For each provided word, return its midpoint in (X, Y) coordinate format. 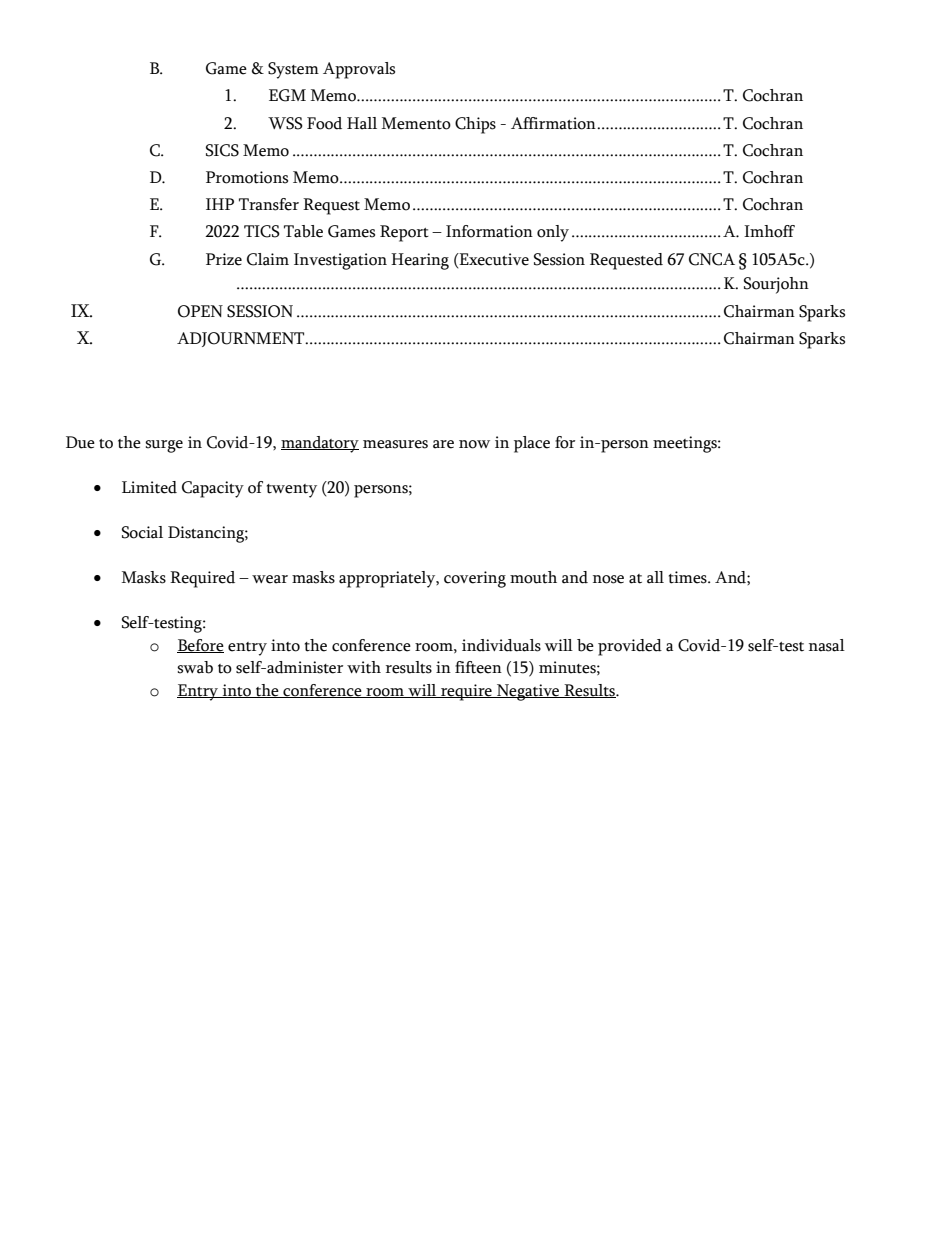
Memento (416, 123)
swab (195, 667)
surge (164, 446)
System (293, 70)
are (443, 444)
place (532, 444)
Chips (475, 125)
